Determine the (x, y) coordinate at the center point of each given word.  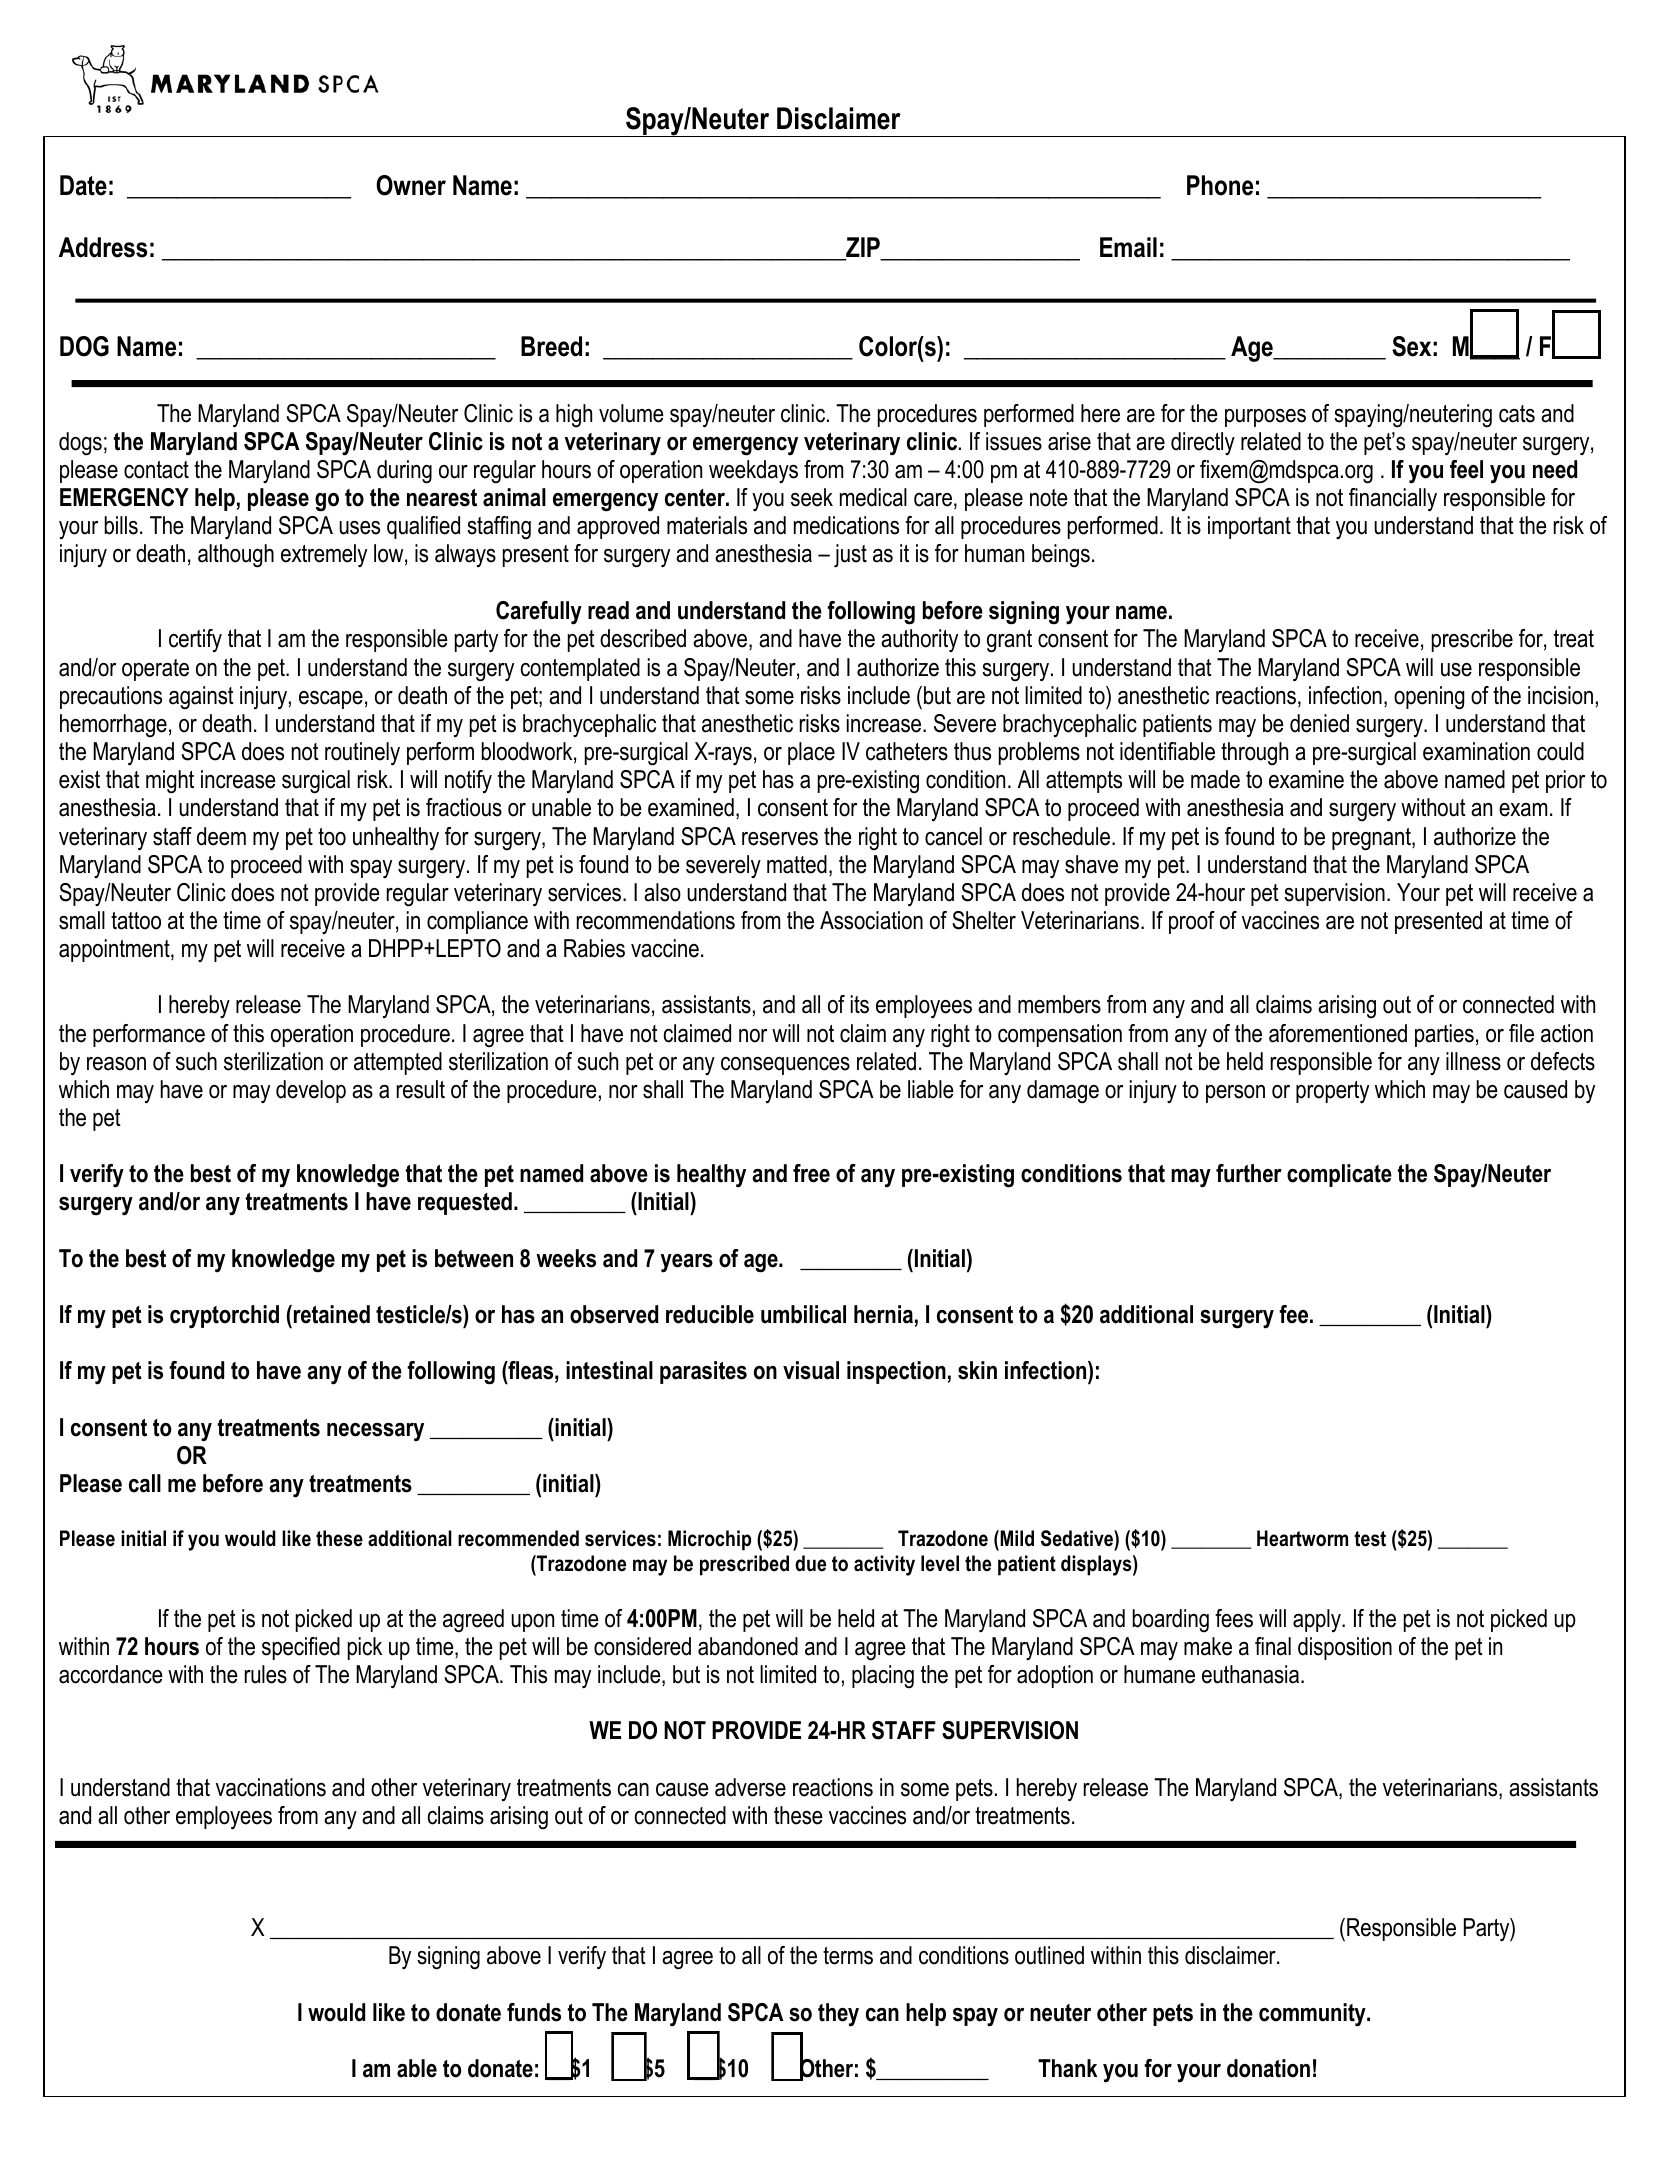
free (811, 1173)
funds (534, 2012)
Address (103, 247)
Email (1128, 247)
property (1332, 1092)
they (838, 2015)
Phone (1220, 185)
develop (311, 1091)
